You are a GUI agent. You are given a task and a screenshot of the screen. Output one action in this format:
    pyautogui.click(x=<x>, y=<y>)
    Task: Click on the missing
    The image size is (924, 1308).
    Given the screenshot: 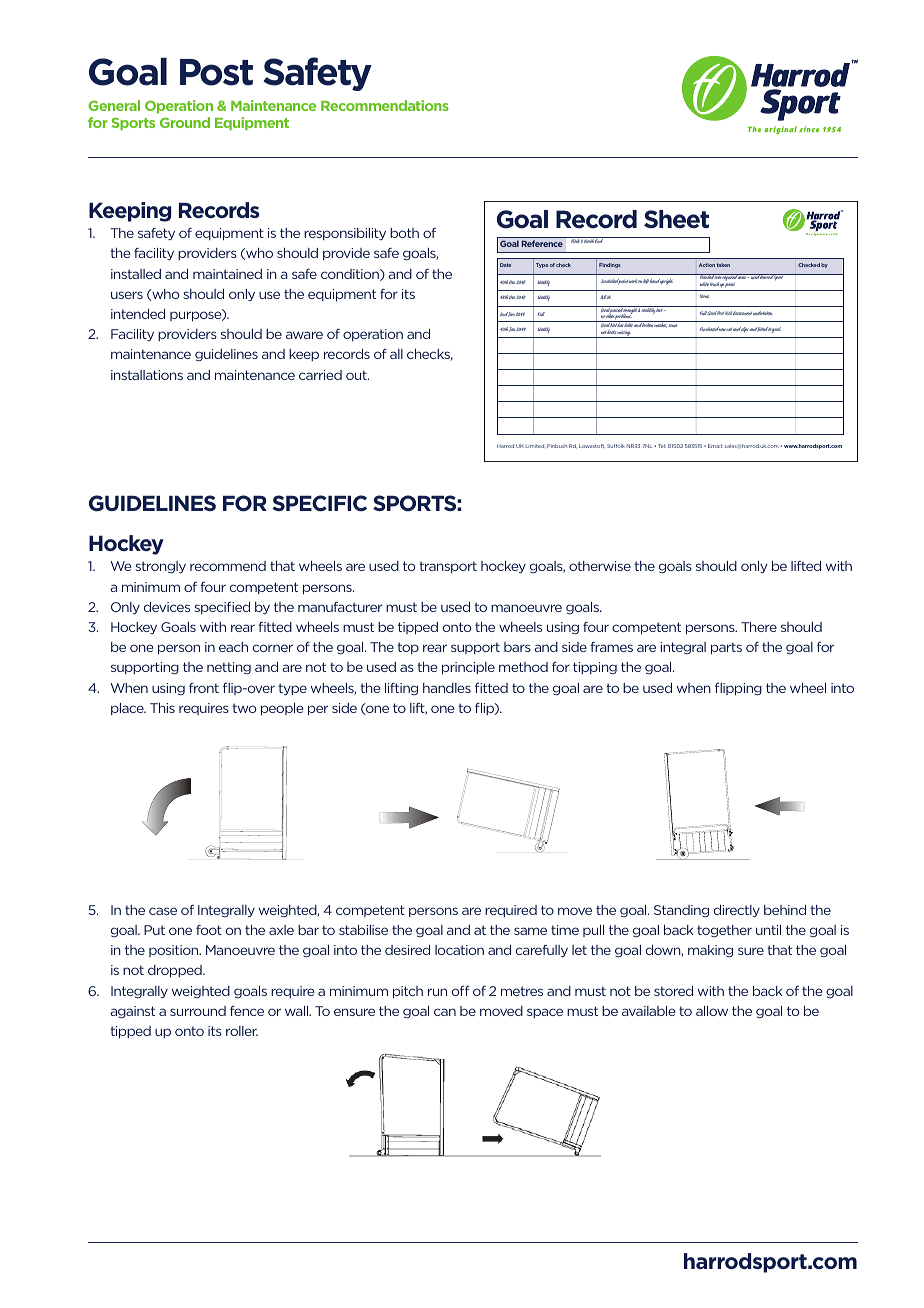 What is the action you would take?
    pyautogui.click(x=624, y=334)
